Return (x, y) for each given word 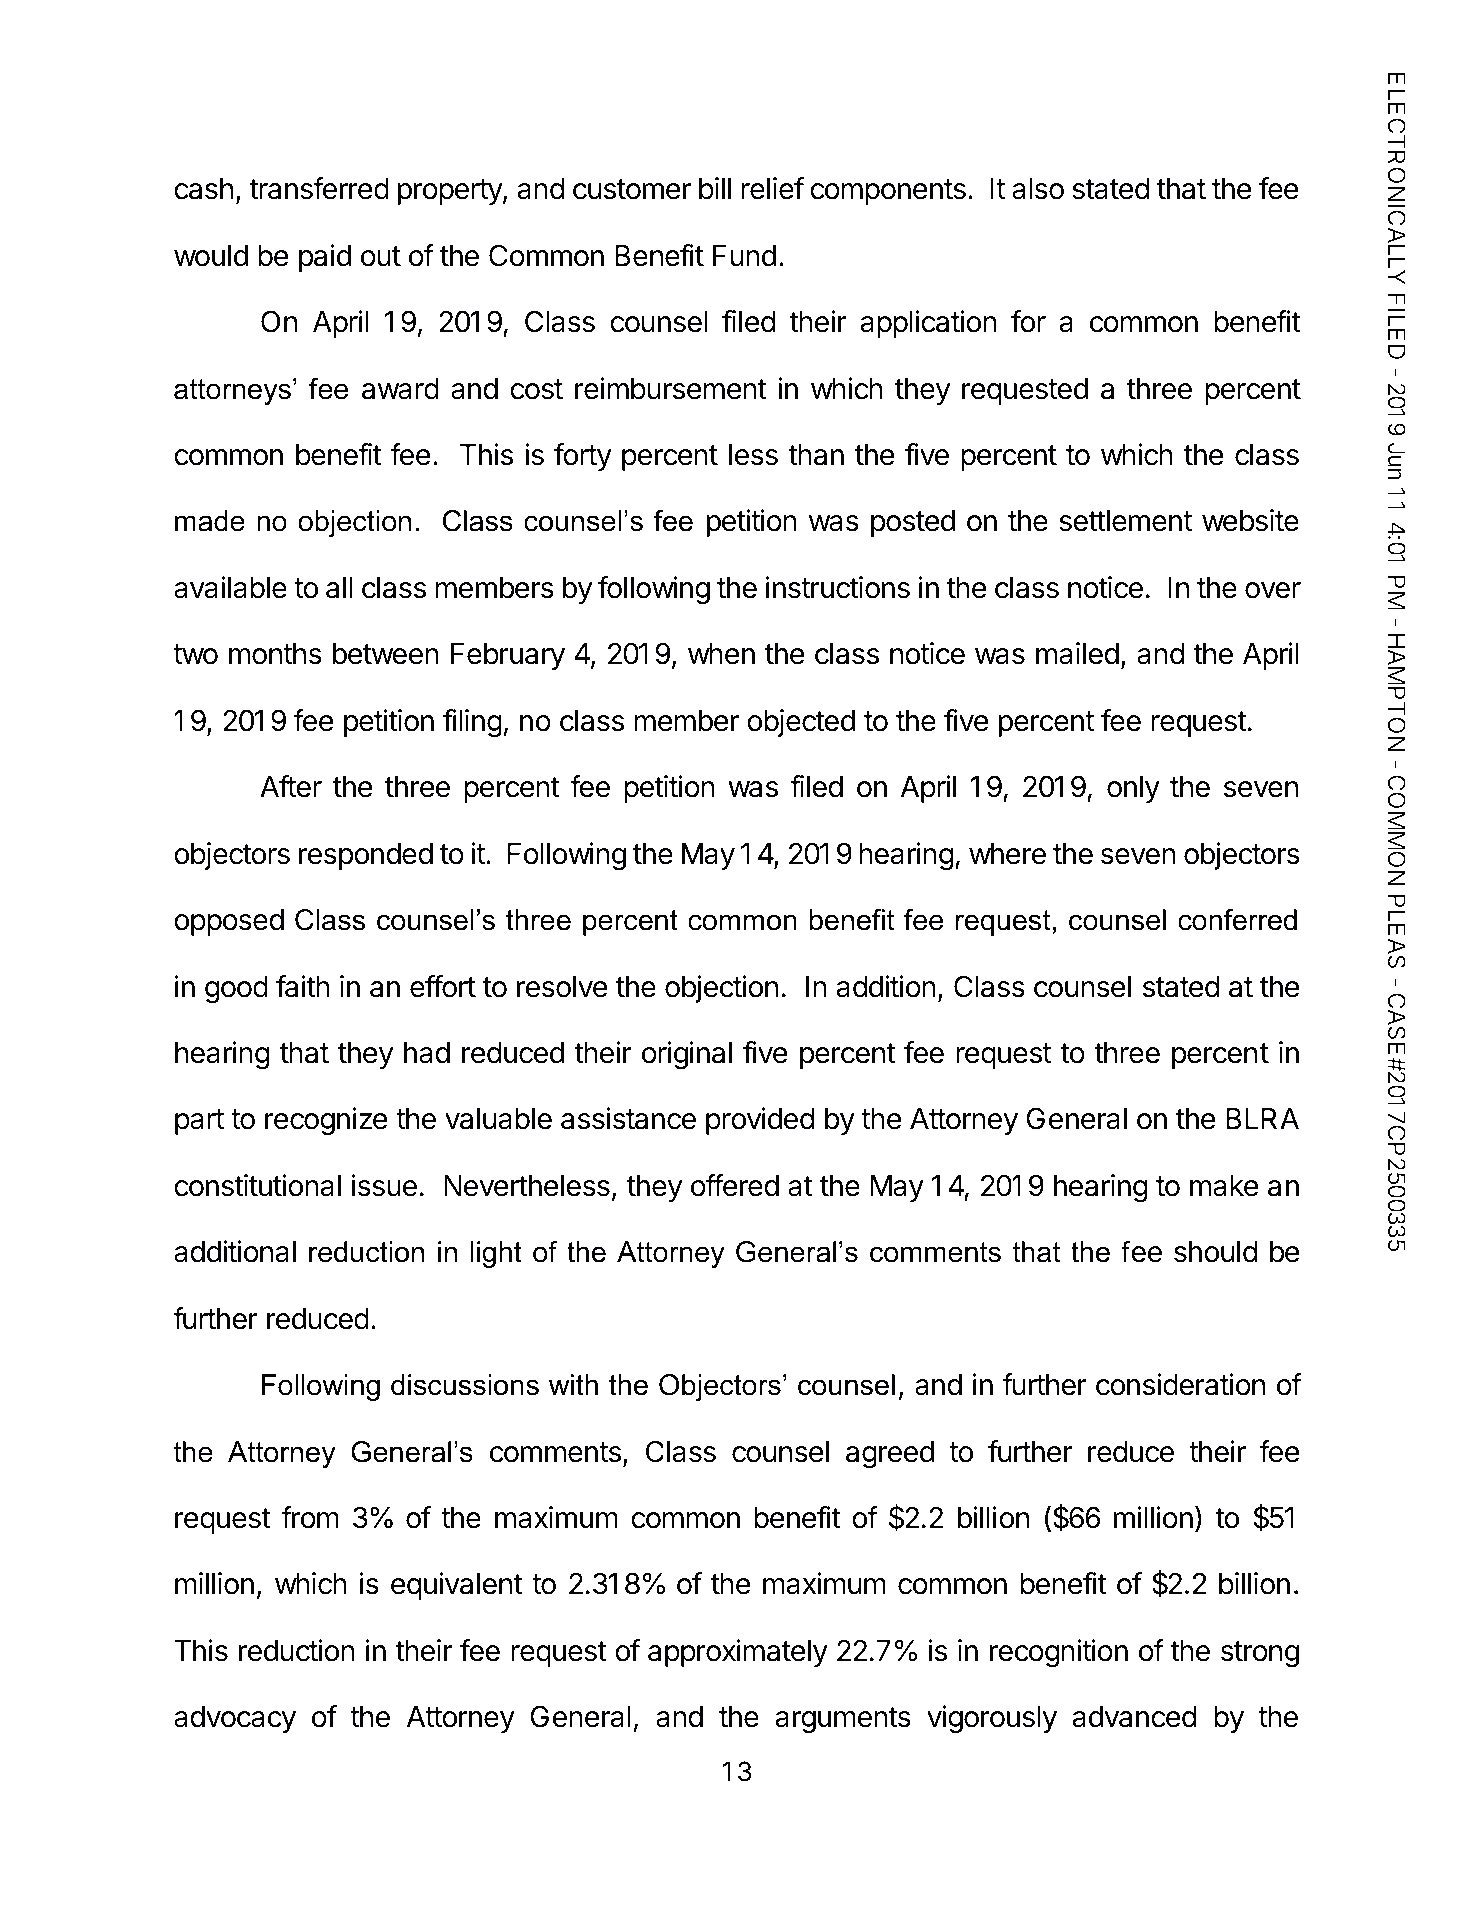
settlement (1125, 521)
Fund (744, 256)
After (291, 786)
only (1133, 789)
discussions (465, 1385)
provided (760, 1121)
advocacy (235, 1719)
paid (325, 258)
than (816, 455)
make (1224, 1186)
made (210, 521)
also (1038, 189)
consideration (1180, 1384)
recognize (326, 1121)
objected (801, 723)
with (573, 1384)
